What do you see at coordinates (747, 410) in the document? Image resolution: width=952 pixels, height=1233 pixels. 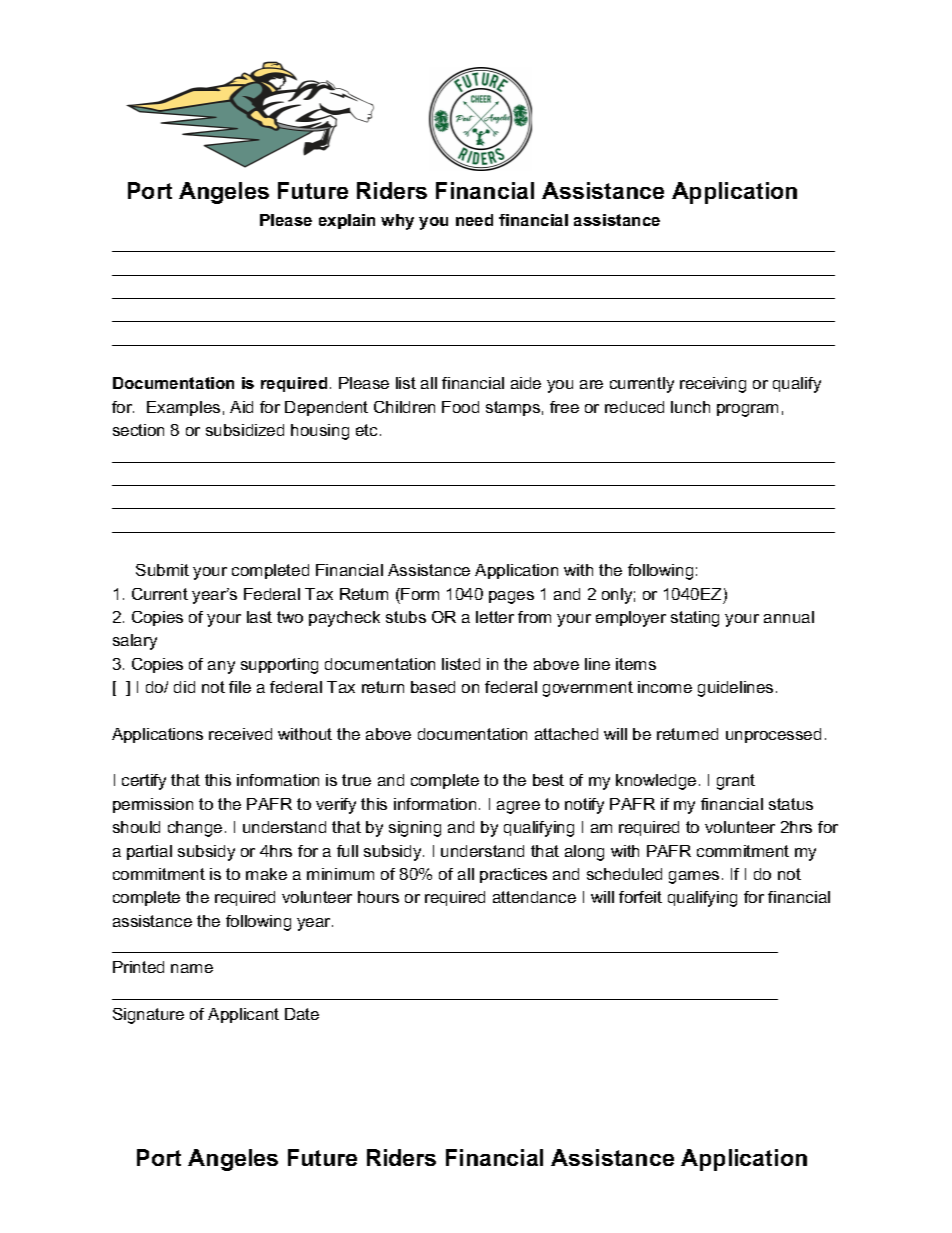 I see `program` at bounding box center [747, 410].
